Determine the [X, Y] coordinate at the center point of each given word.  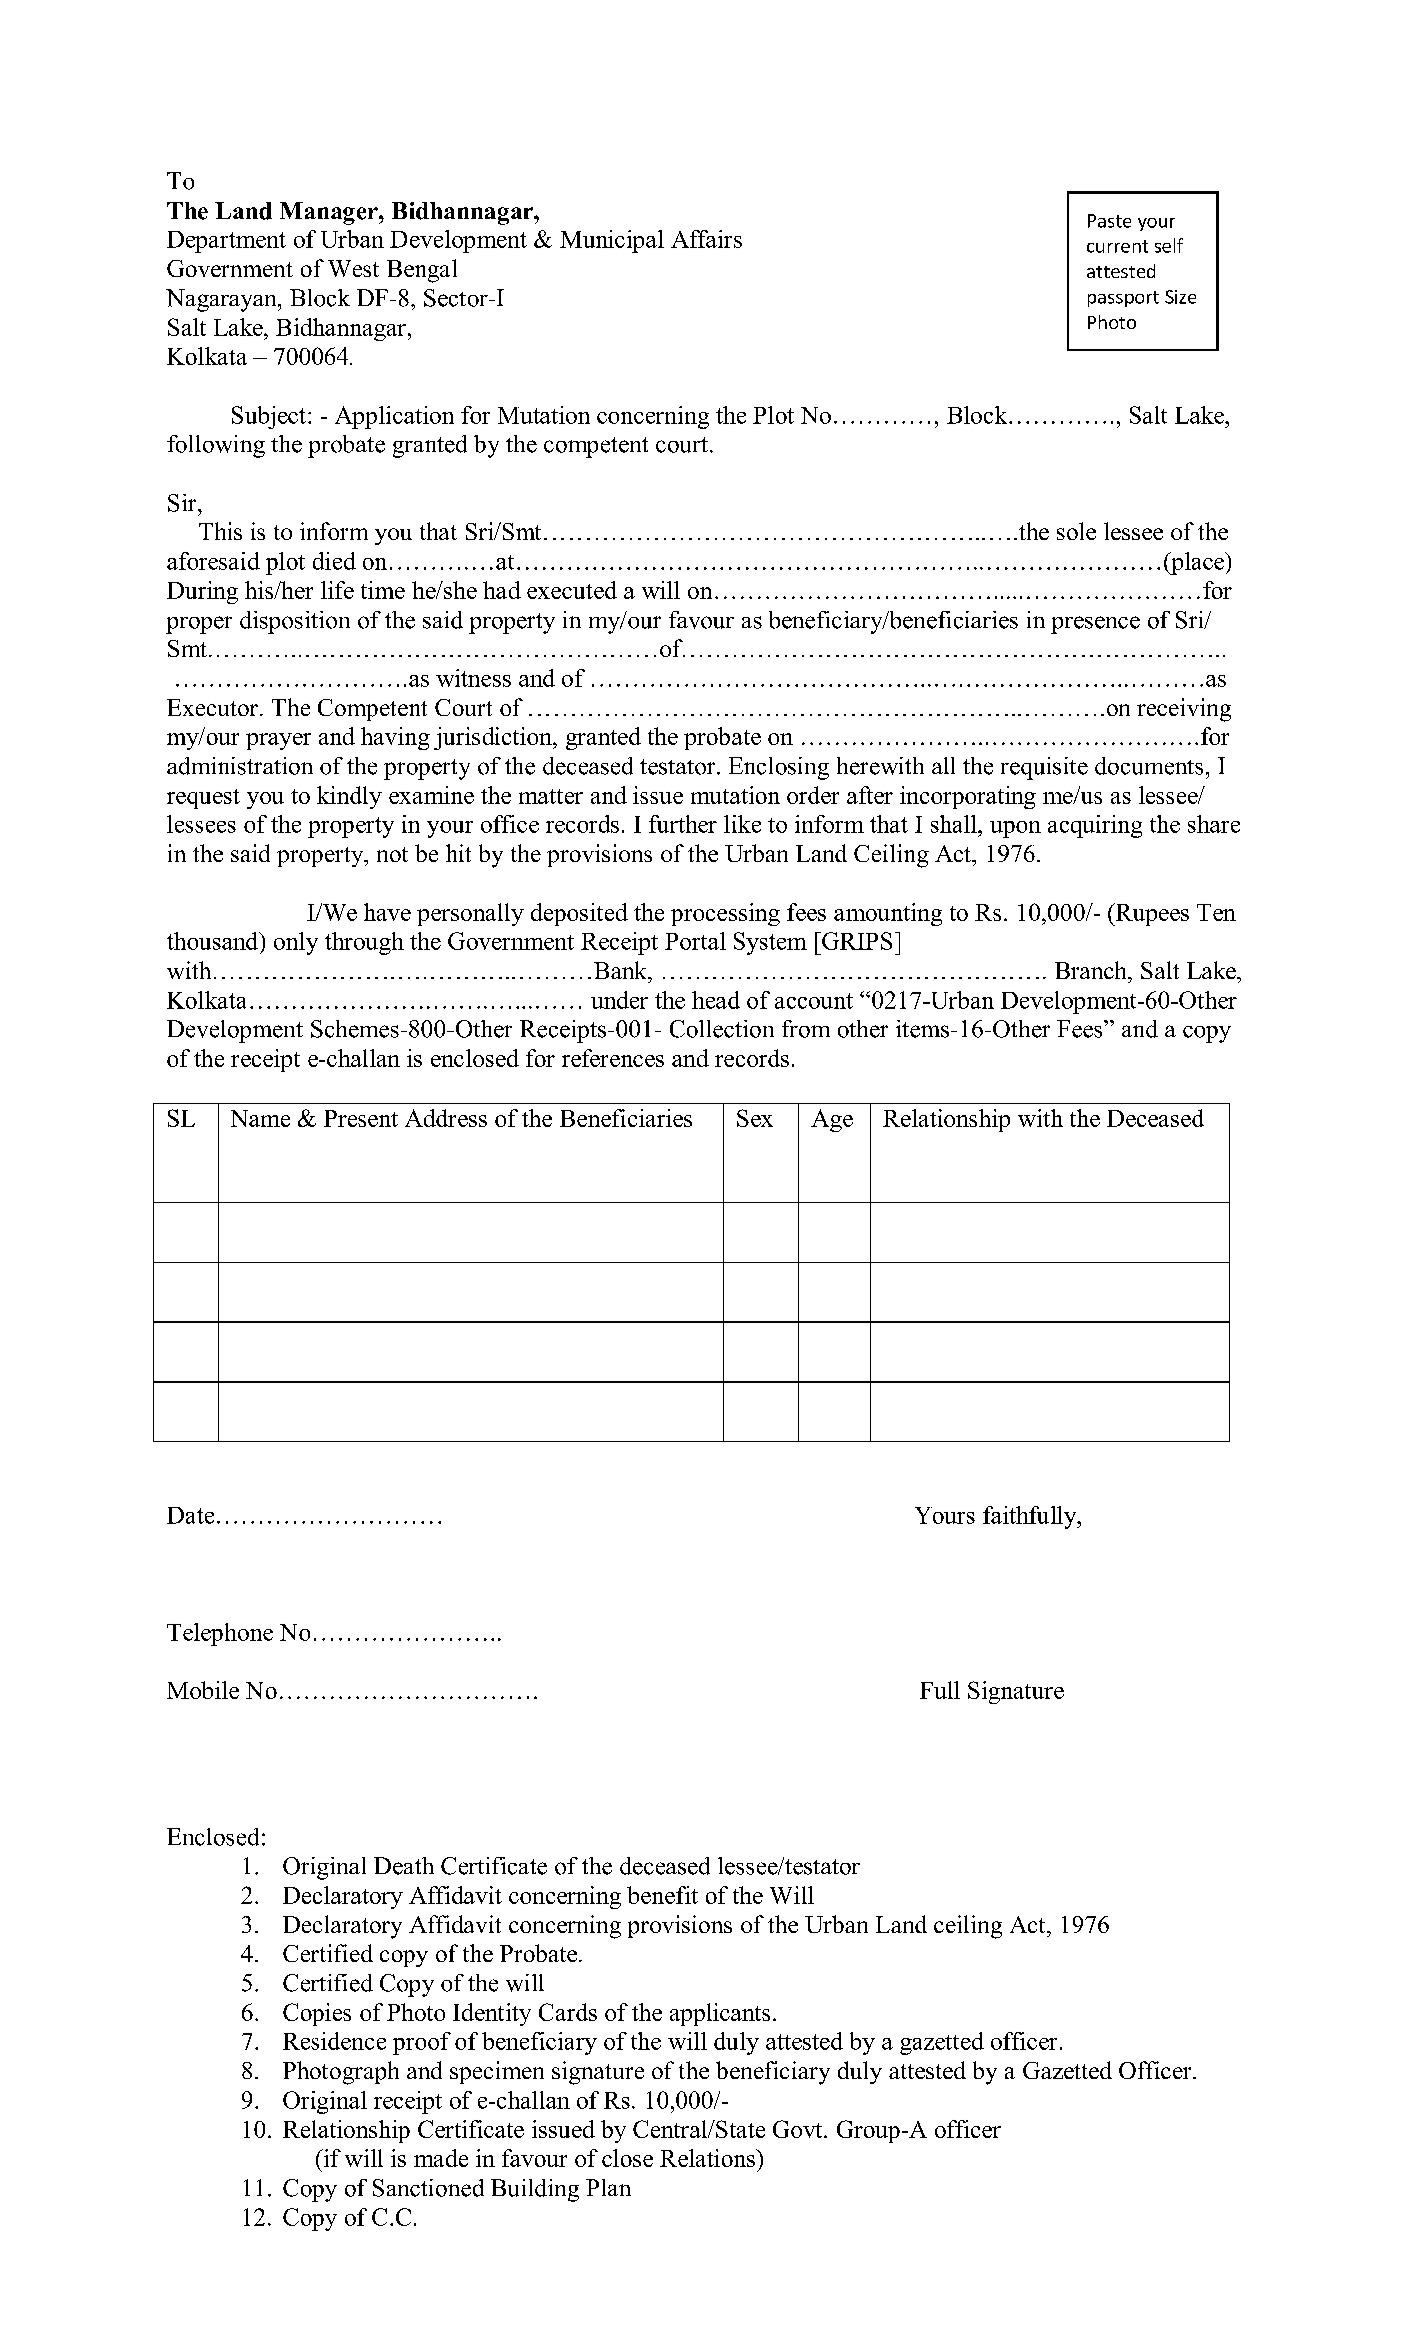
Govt [799, 2129]
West [353, 268]
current [1117, 246]
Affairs [706, 239]
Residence [334, 2041]
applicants [720, 2014]
